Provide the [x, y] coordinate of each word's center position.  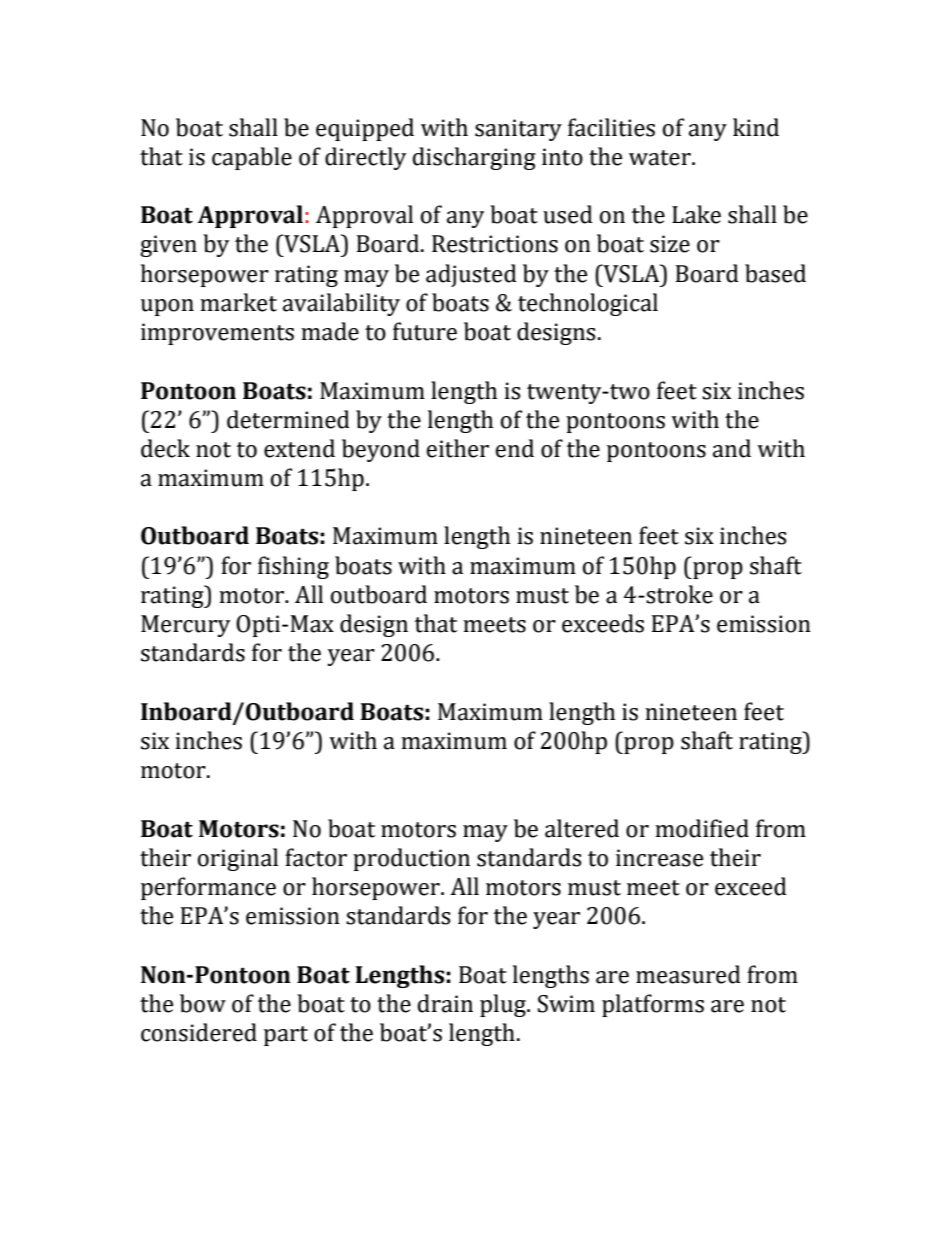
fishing [293, 567]
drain [445, 1003]
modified [702, 828]
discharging [474, 158]
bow [203, 1003]
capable [252, 158]
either [458, 448]
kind [756, 127]
